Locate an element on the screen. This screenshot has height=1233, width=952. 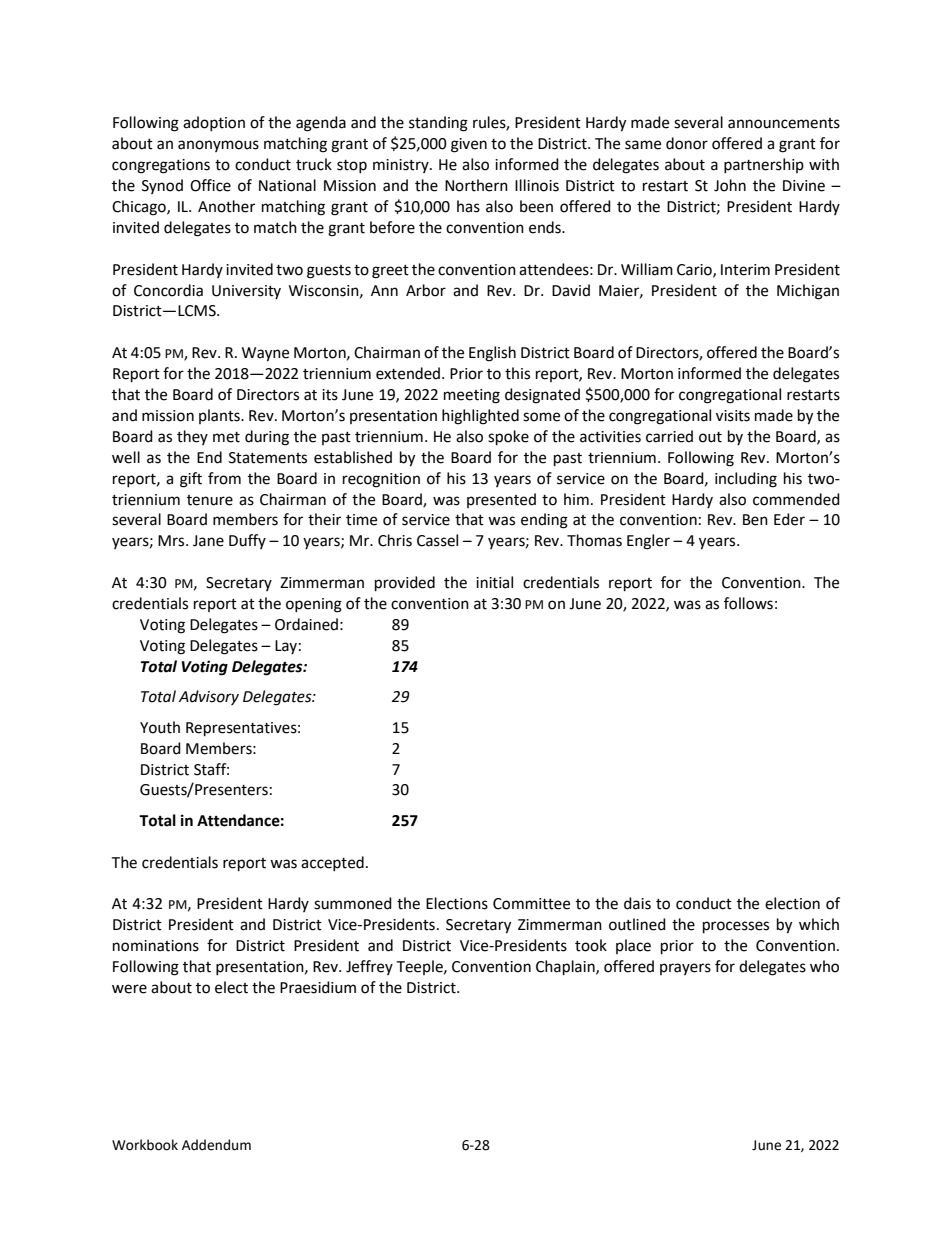
anonymous is located at coordinates (218, 146).
